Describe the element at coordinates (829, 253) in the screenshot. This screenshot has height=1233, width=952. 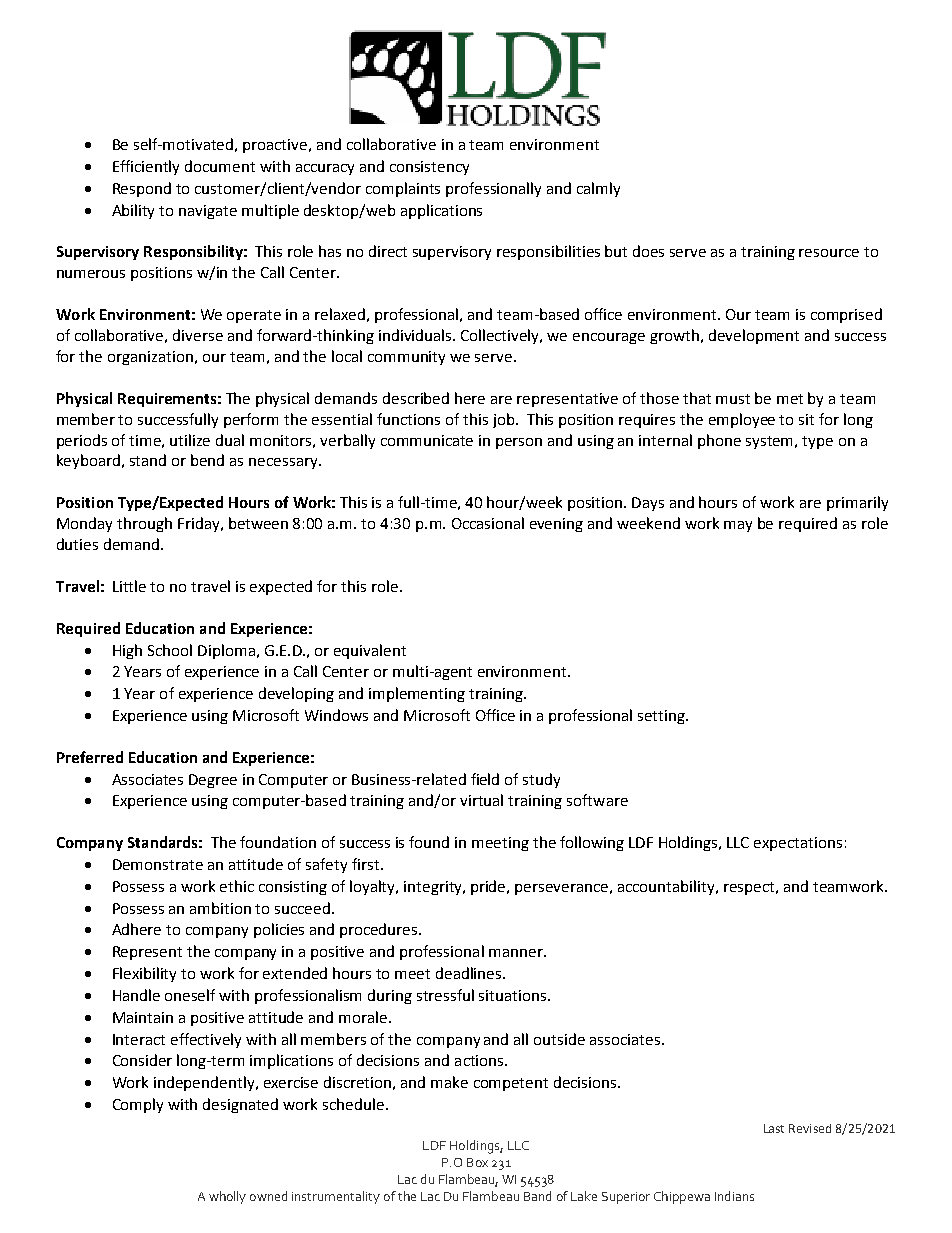
I see `resource` at that location.
